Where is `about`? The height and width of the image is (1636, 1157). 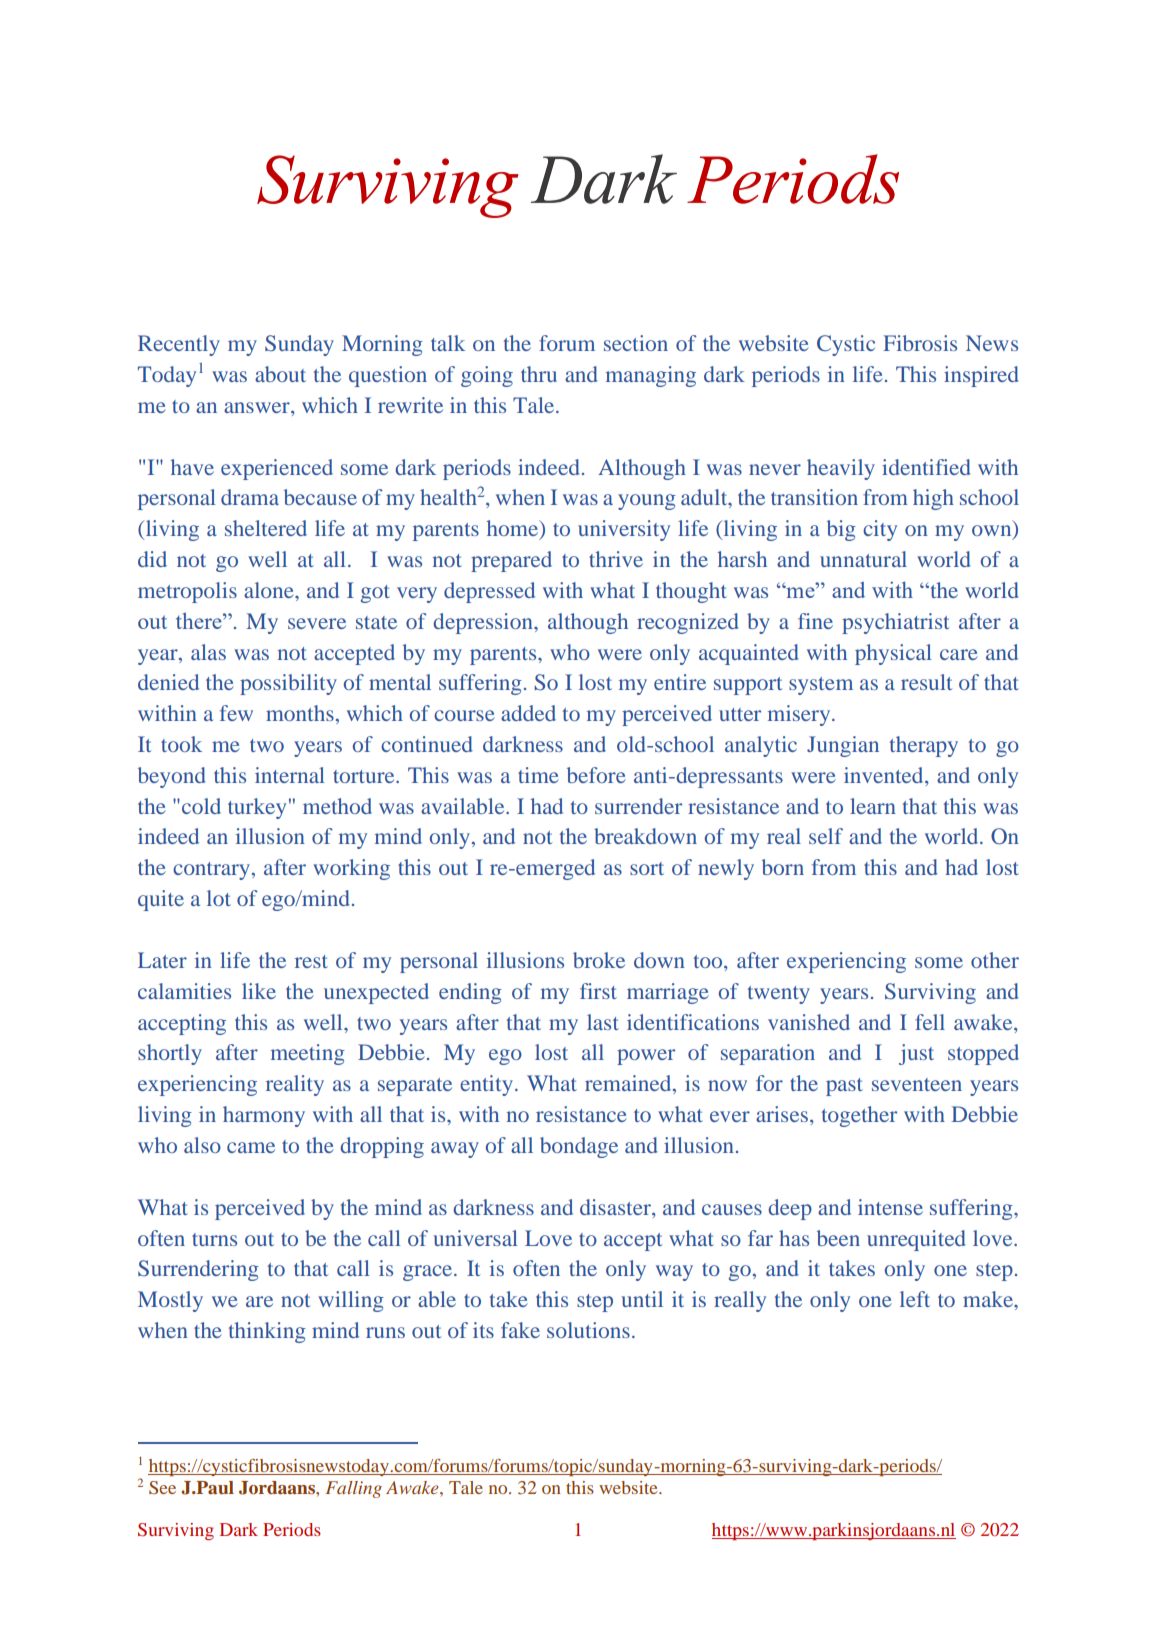 about is located at coordinates (280, 374).
